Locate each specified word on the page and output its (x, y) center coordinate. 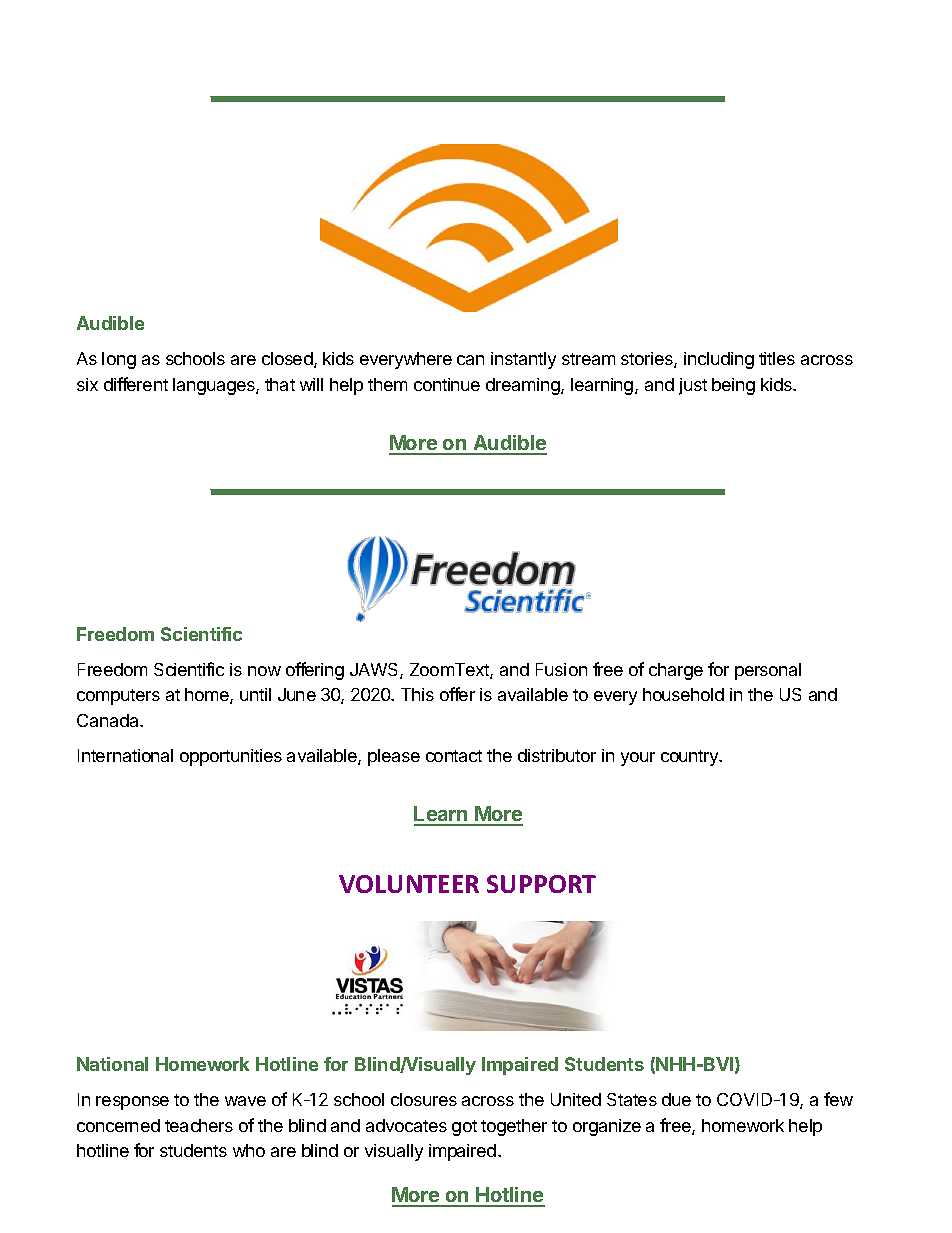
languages (215, 386)
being (733, 386)
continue (447, 384)
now (264, 671)
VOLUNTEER (409, 884)
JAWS (375, 671)
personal (768, 671)
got (464, 1128)
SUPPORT (541, 884)
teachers (199, 1125)
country (691, 758)
